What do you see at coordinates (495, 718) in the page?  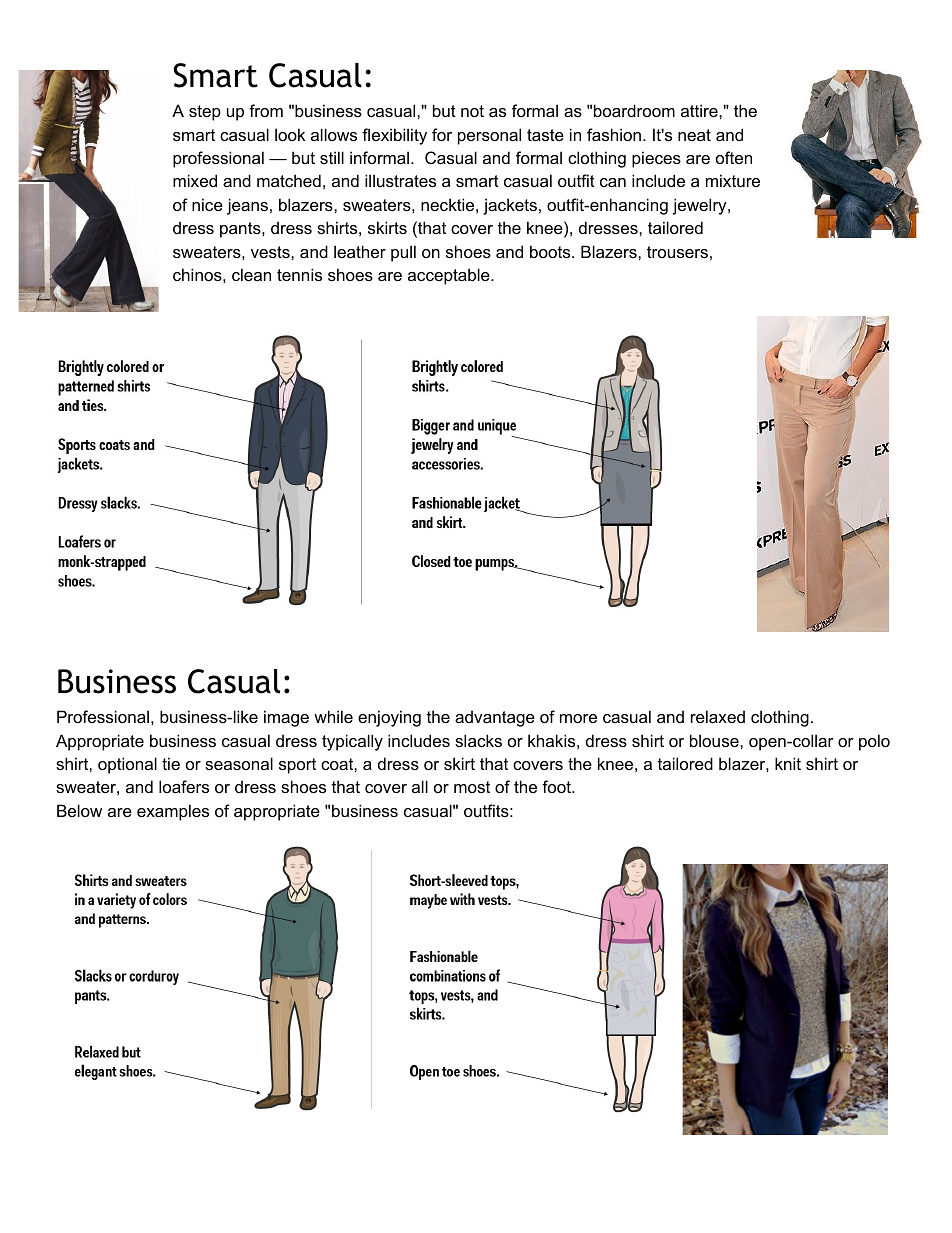 I see `advantage` at bounding box center [495, 718].
